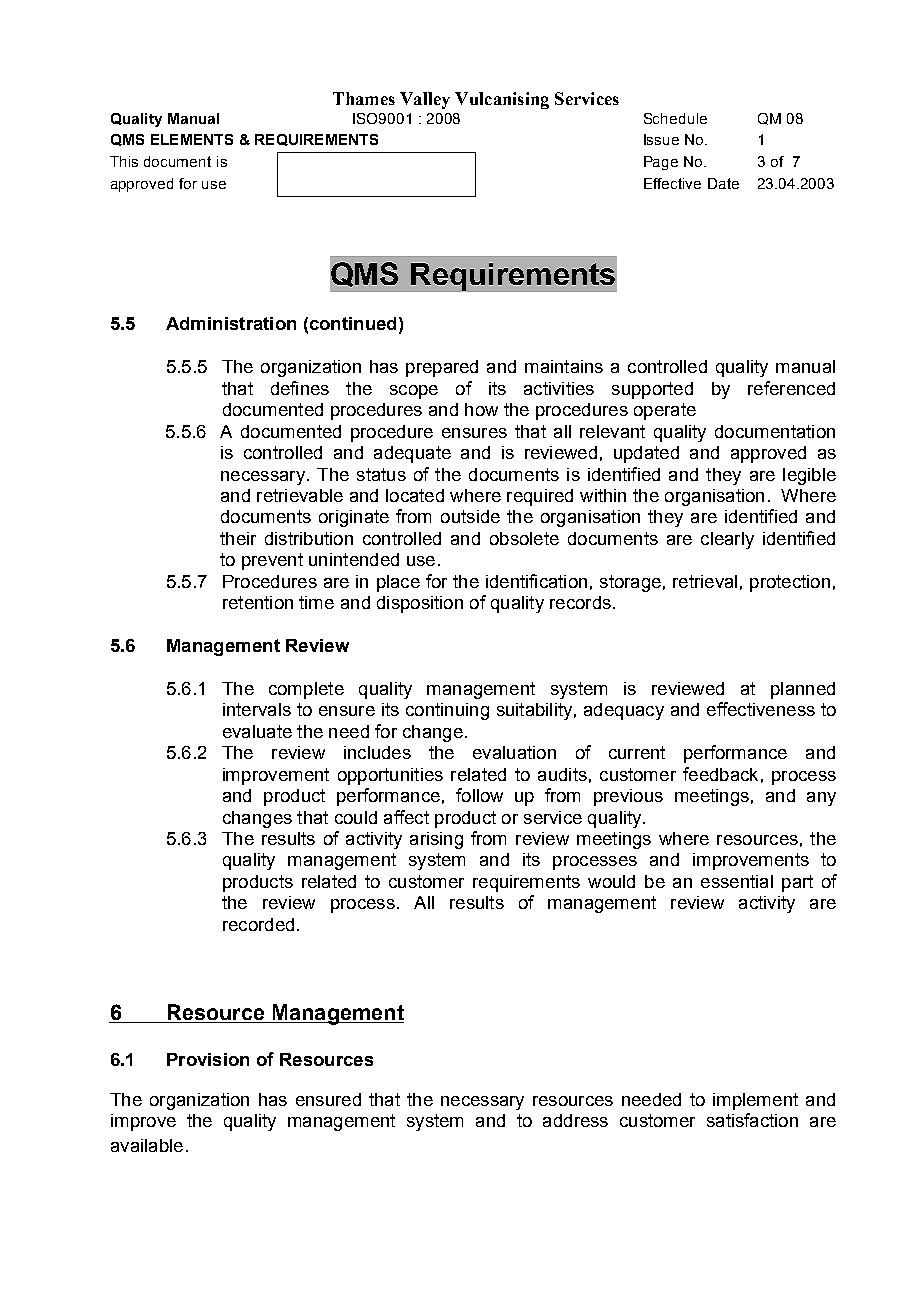 The width and height of the screenshot is (924, 1308). Describe the element at coordinates (720, 774) in the screenshot. I see `feedback` at that location.
